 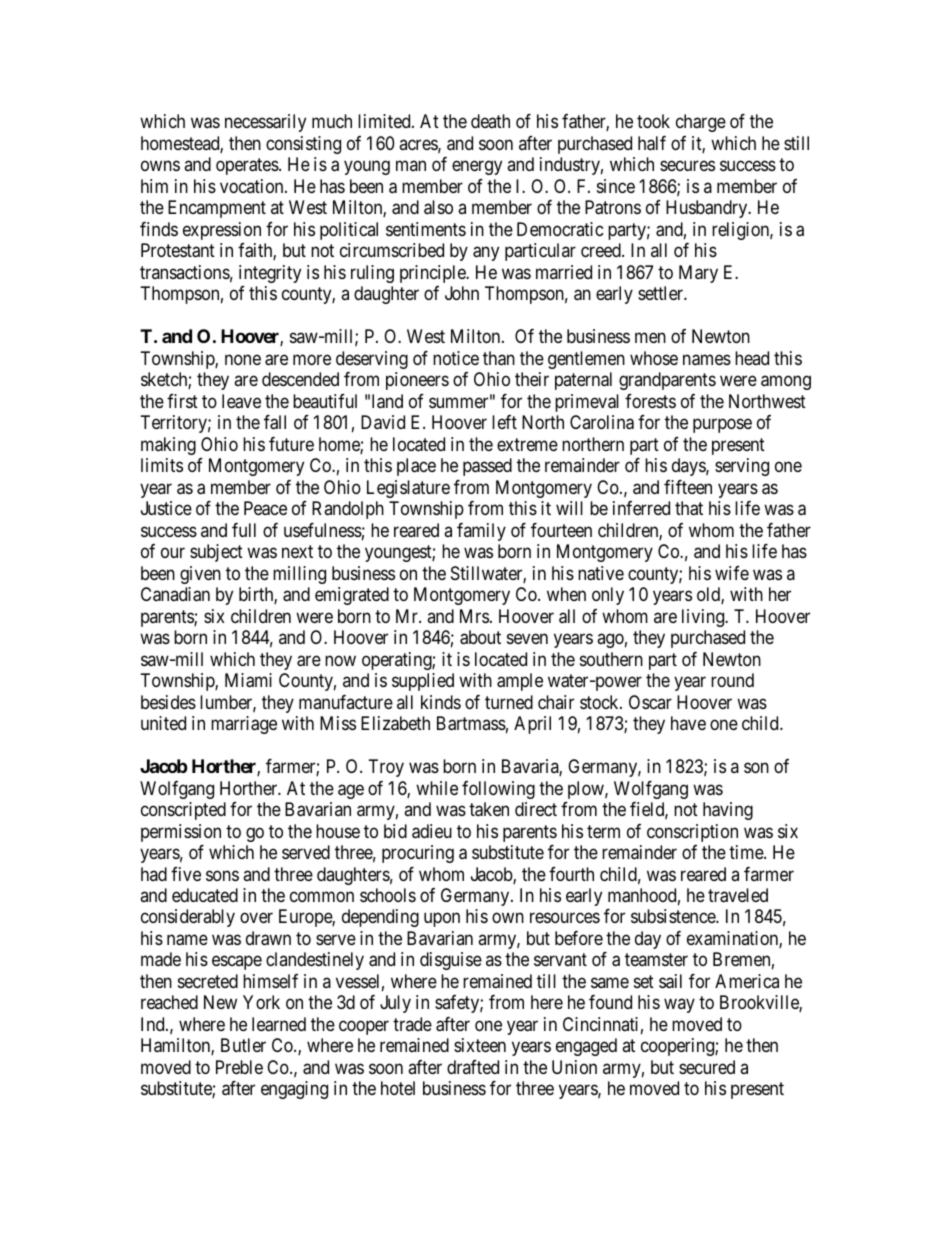 I want to click on secured, so click(x=707, y=1067).
